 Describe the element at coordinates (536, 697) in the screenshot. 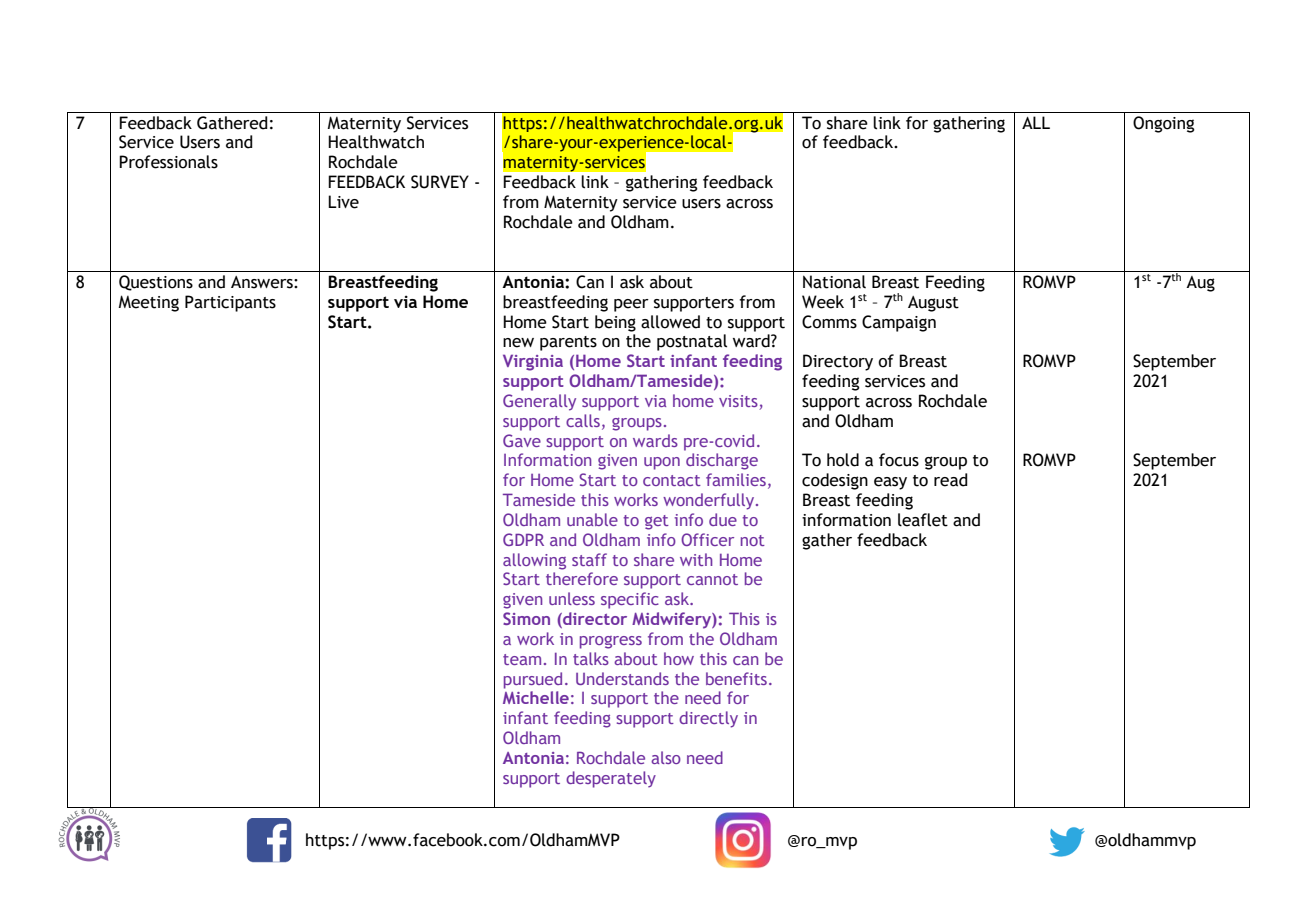

I see `Michelle` at that location.
